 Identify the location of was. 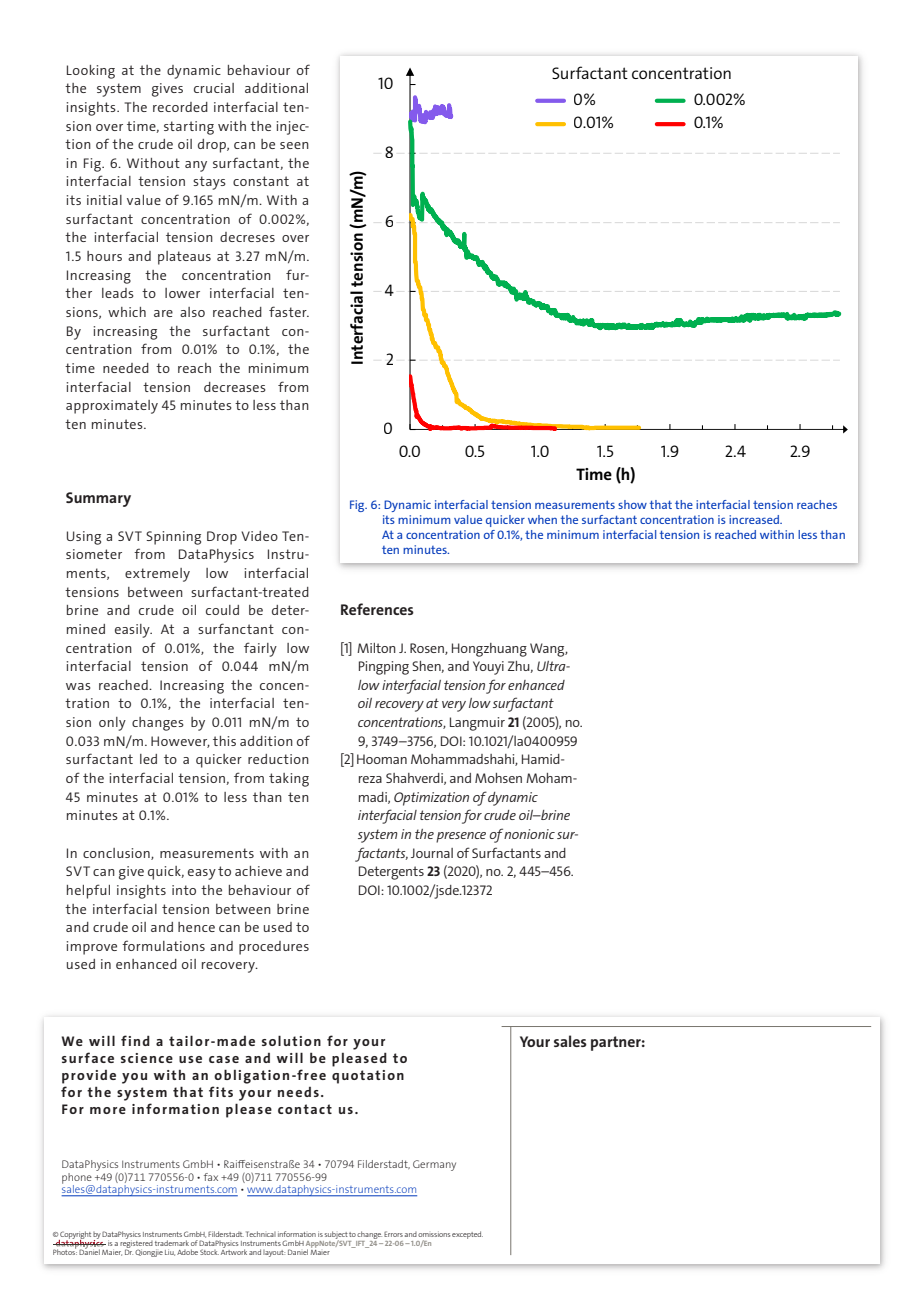
(78, 686).
